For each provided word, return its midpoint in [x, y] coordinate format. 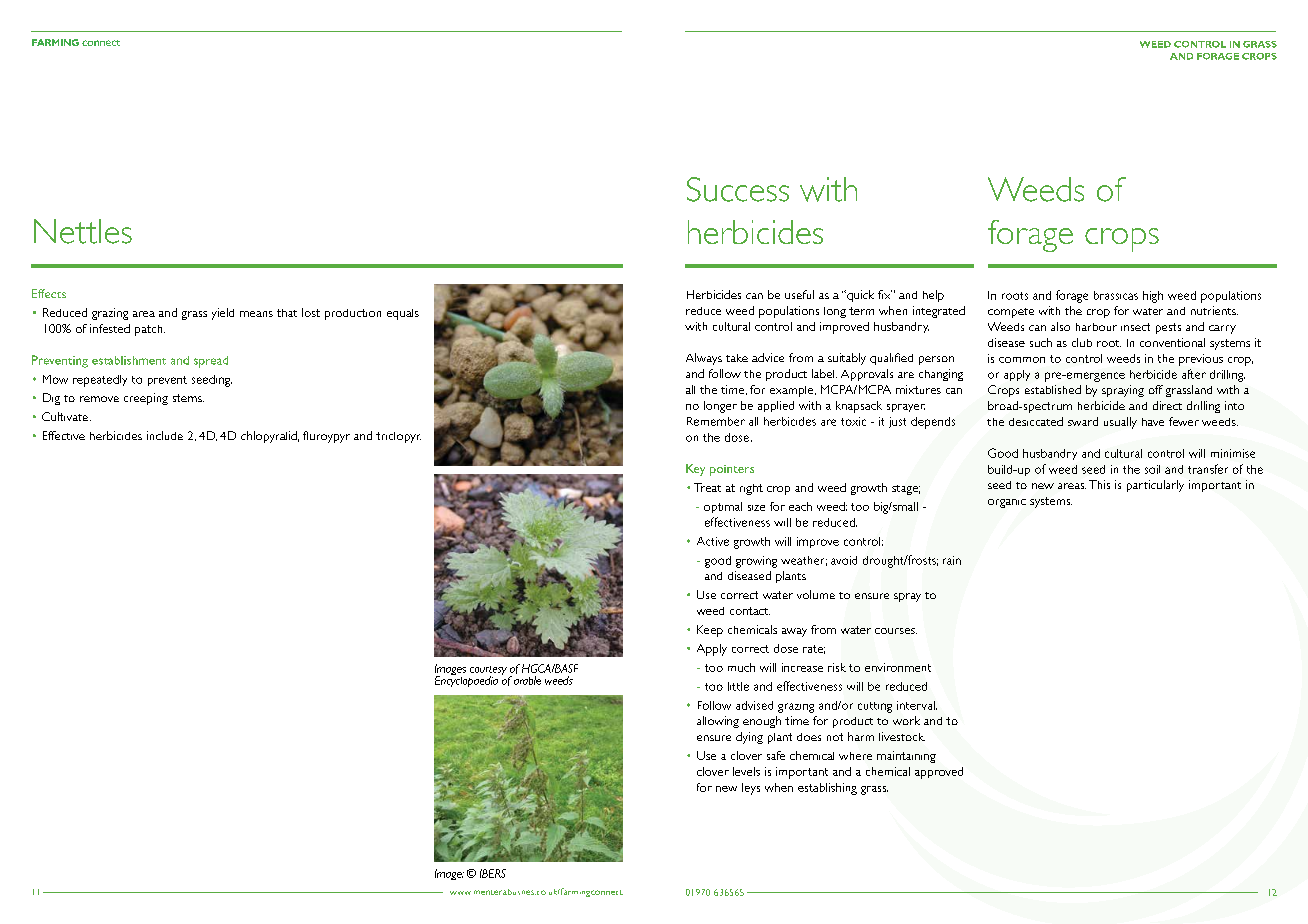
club [1082, 342]
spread [211, 362]
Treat [707, 487]
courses [896, 631]
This [1099, 484]
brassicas [1116, 295]
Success [738, 189]
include [165, 435]
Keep [710, 631]
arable [527, 680]
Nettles [83, 231]
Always [704, 359]
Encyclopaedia [466, 680]
